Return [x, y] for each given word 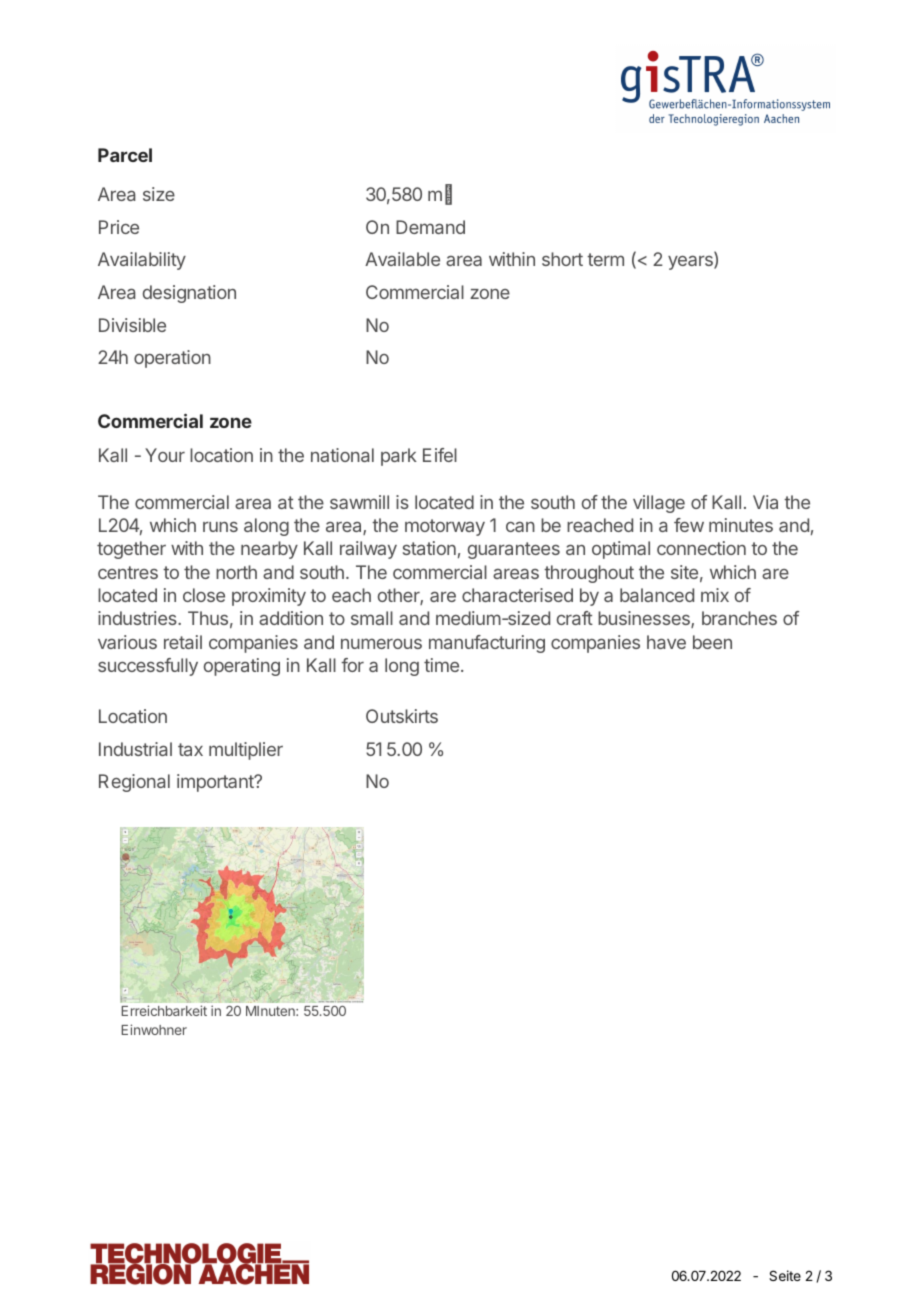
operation [172, 359]
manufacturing [487, 644]
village [659, 504]
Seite [785, 1275]
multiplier [246, 751]
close [204, 595]
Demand [430, 227]
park [399, 457]
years [691, 262]
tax [190, 749]
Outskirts [402, 716]
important [216, 783]
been [712, 642]
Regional [134, 783]
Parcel [125, 155]
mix [715, 595]
